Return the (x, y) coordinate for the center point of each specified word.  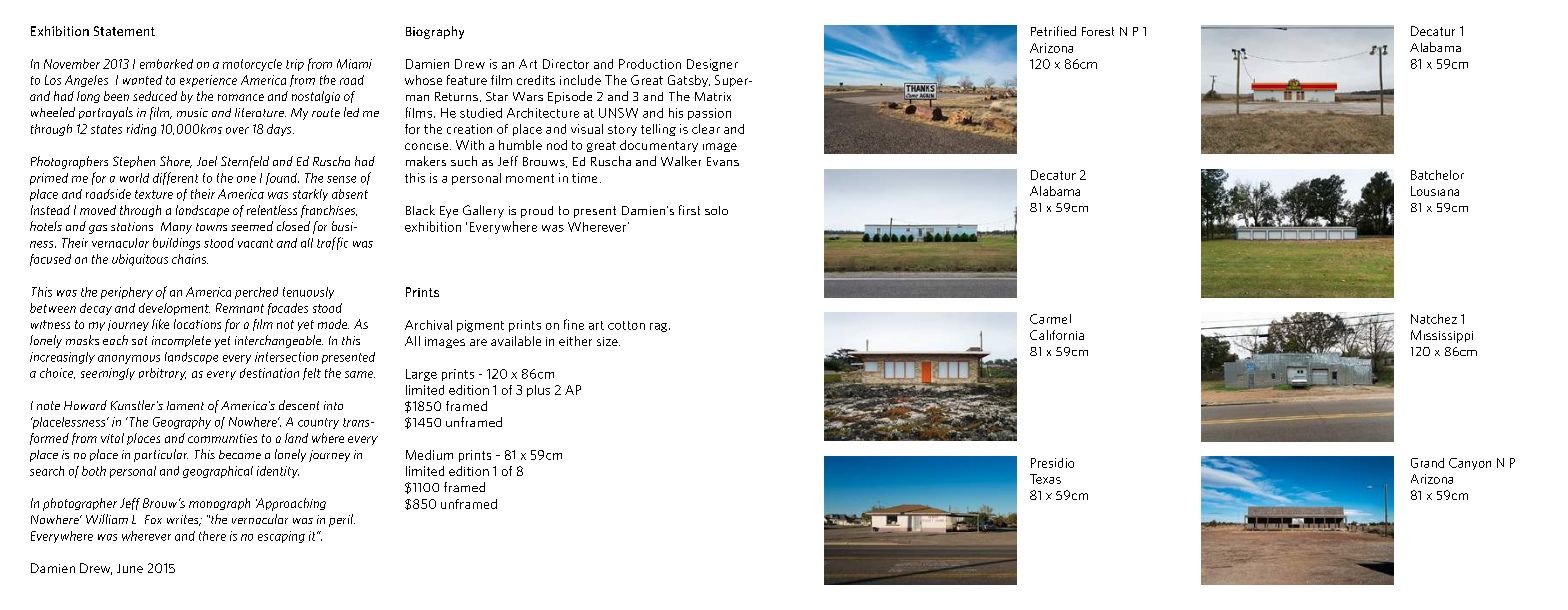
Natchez (1434, 319)
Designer (712, 65)
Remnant (240, 308)
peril (342, 520)
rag (660, 327)
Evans (723, 161)
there (212, 536)
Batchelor (1437, 175)
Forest (1098, 31)
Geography (182, 423)
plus (538, 391)
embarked (166, 64)
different (175, 178)
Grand (1427, 463)
